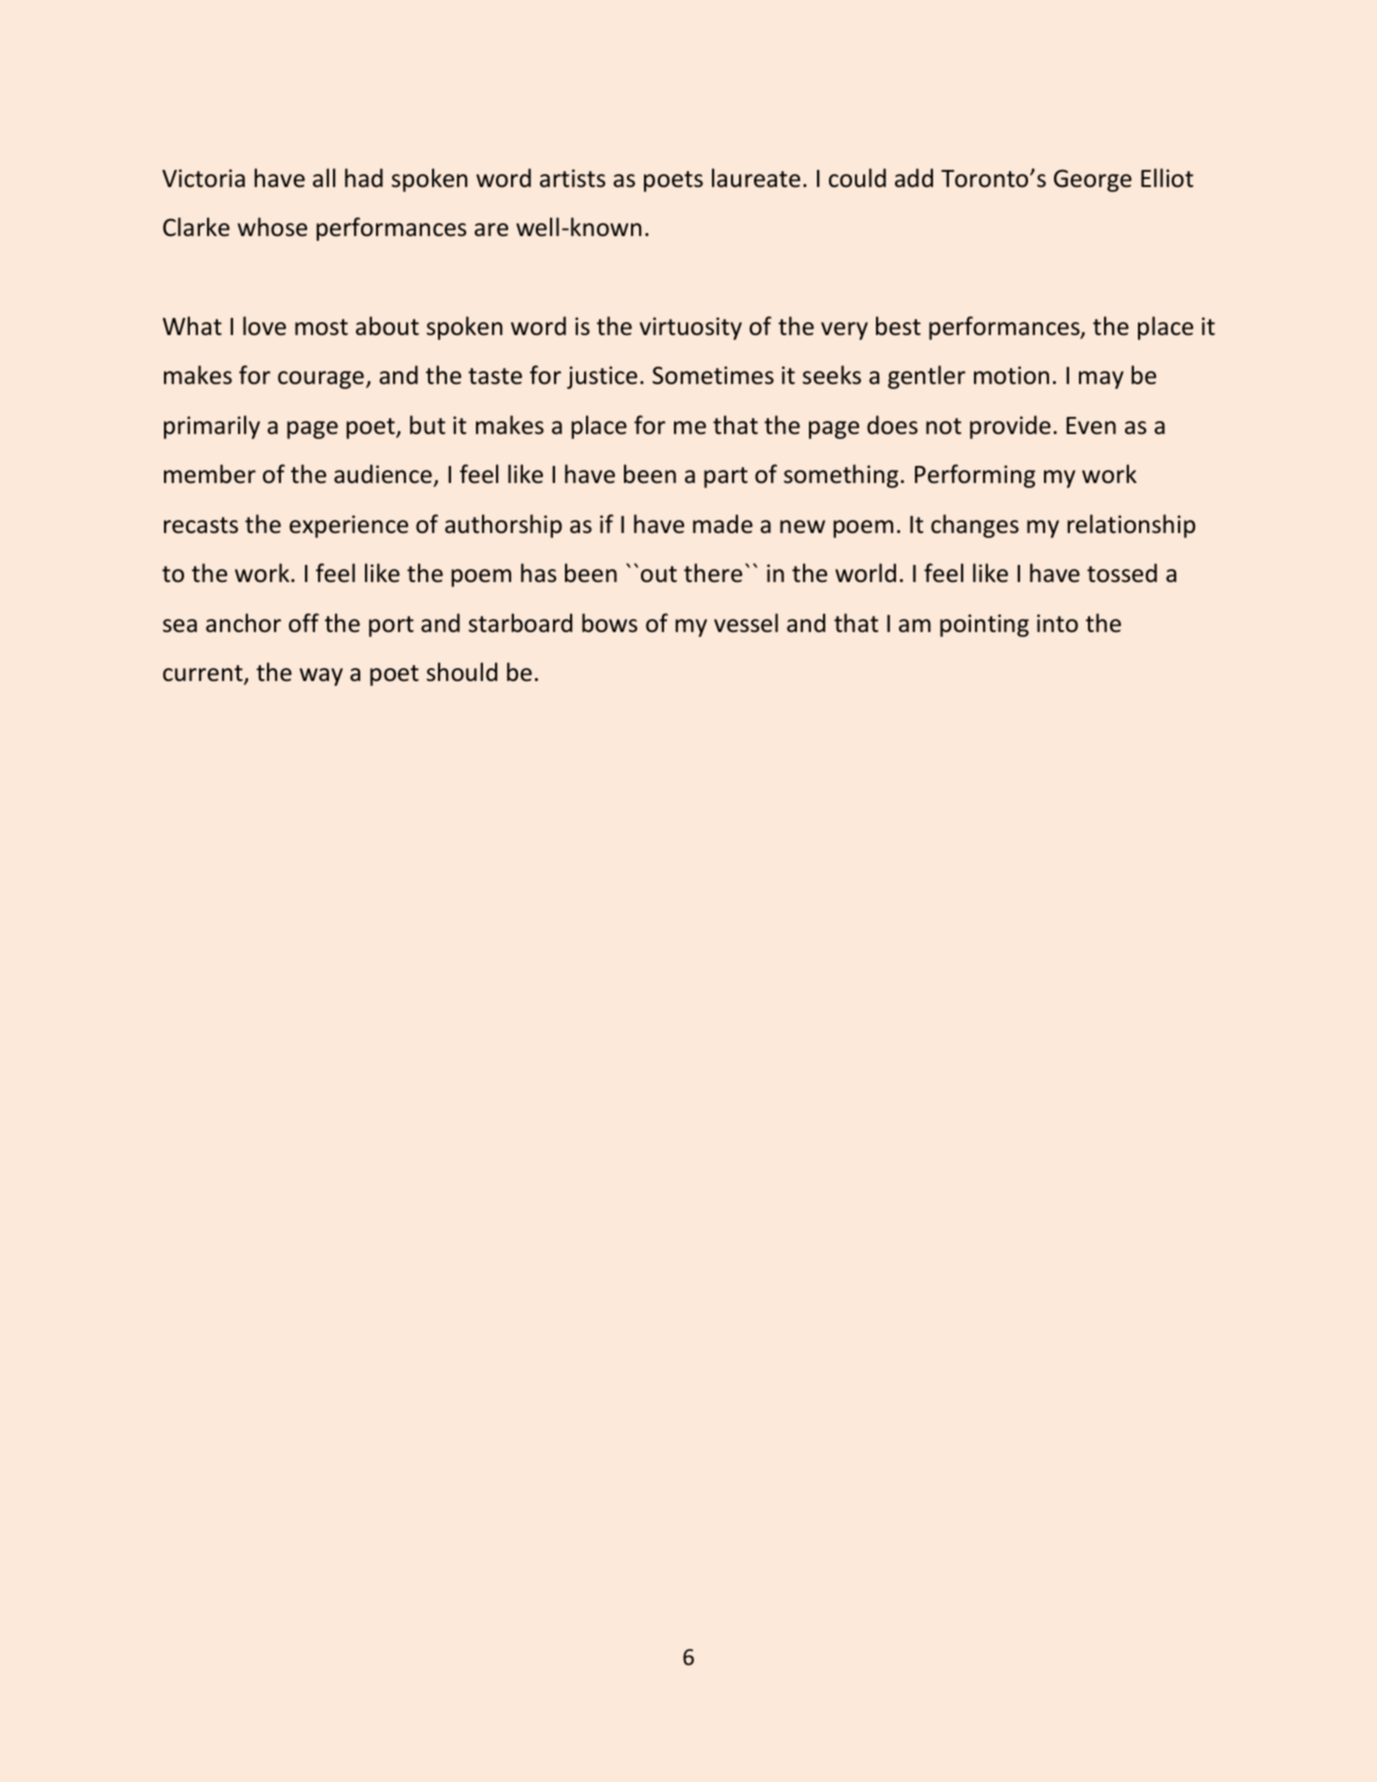 This screenshot has height=1782, width=1377. Describe the element at coordinates (321, 677) in the screenshot. I see `way` at that location.
